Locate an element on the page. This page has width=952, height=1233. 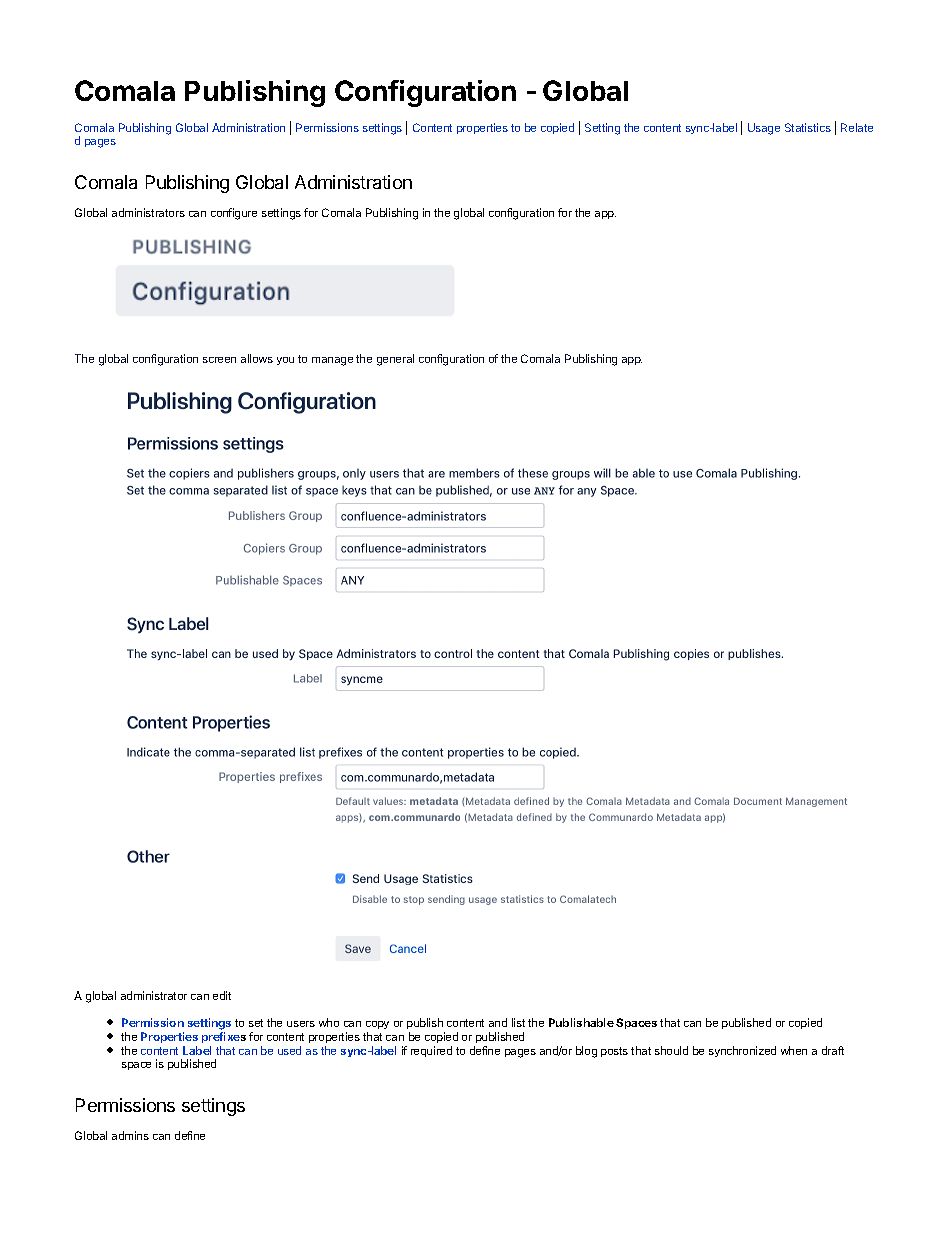
configure is located at coordinates (234, 214).
